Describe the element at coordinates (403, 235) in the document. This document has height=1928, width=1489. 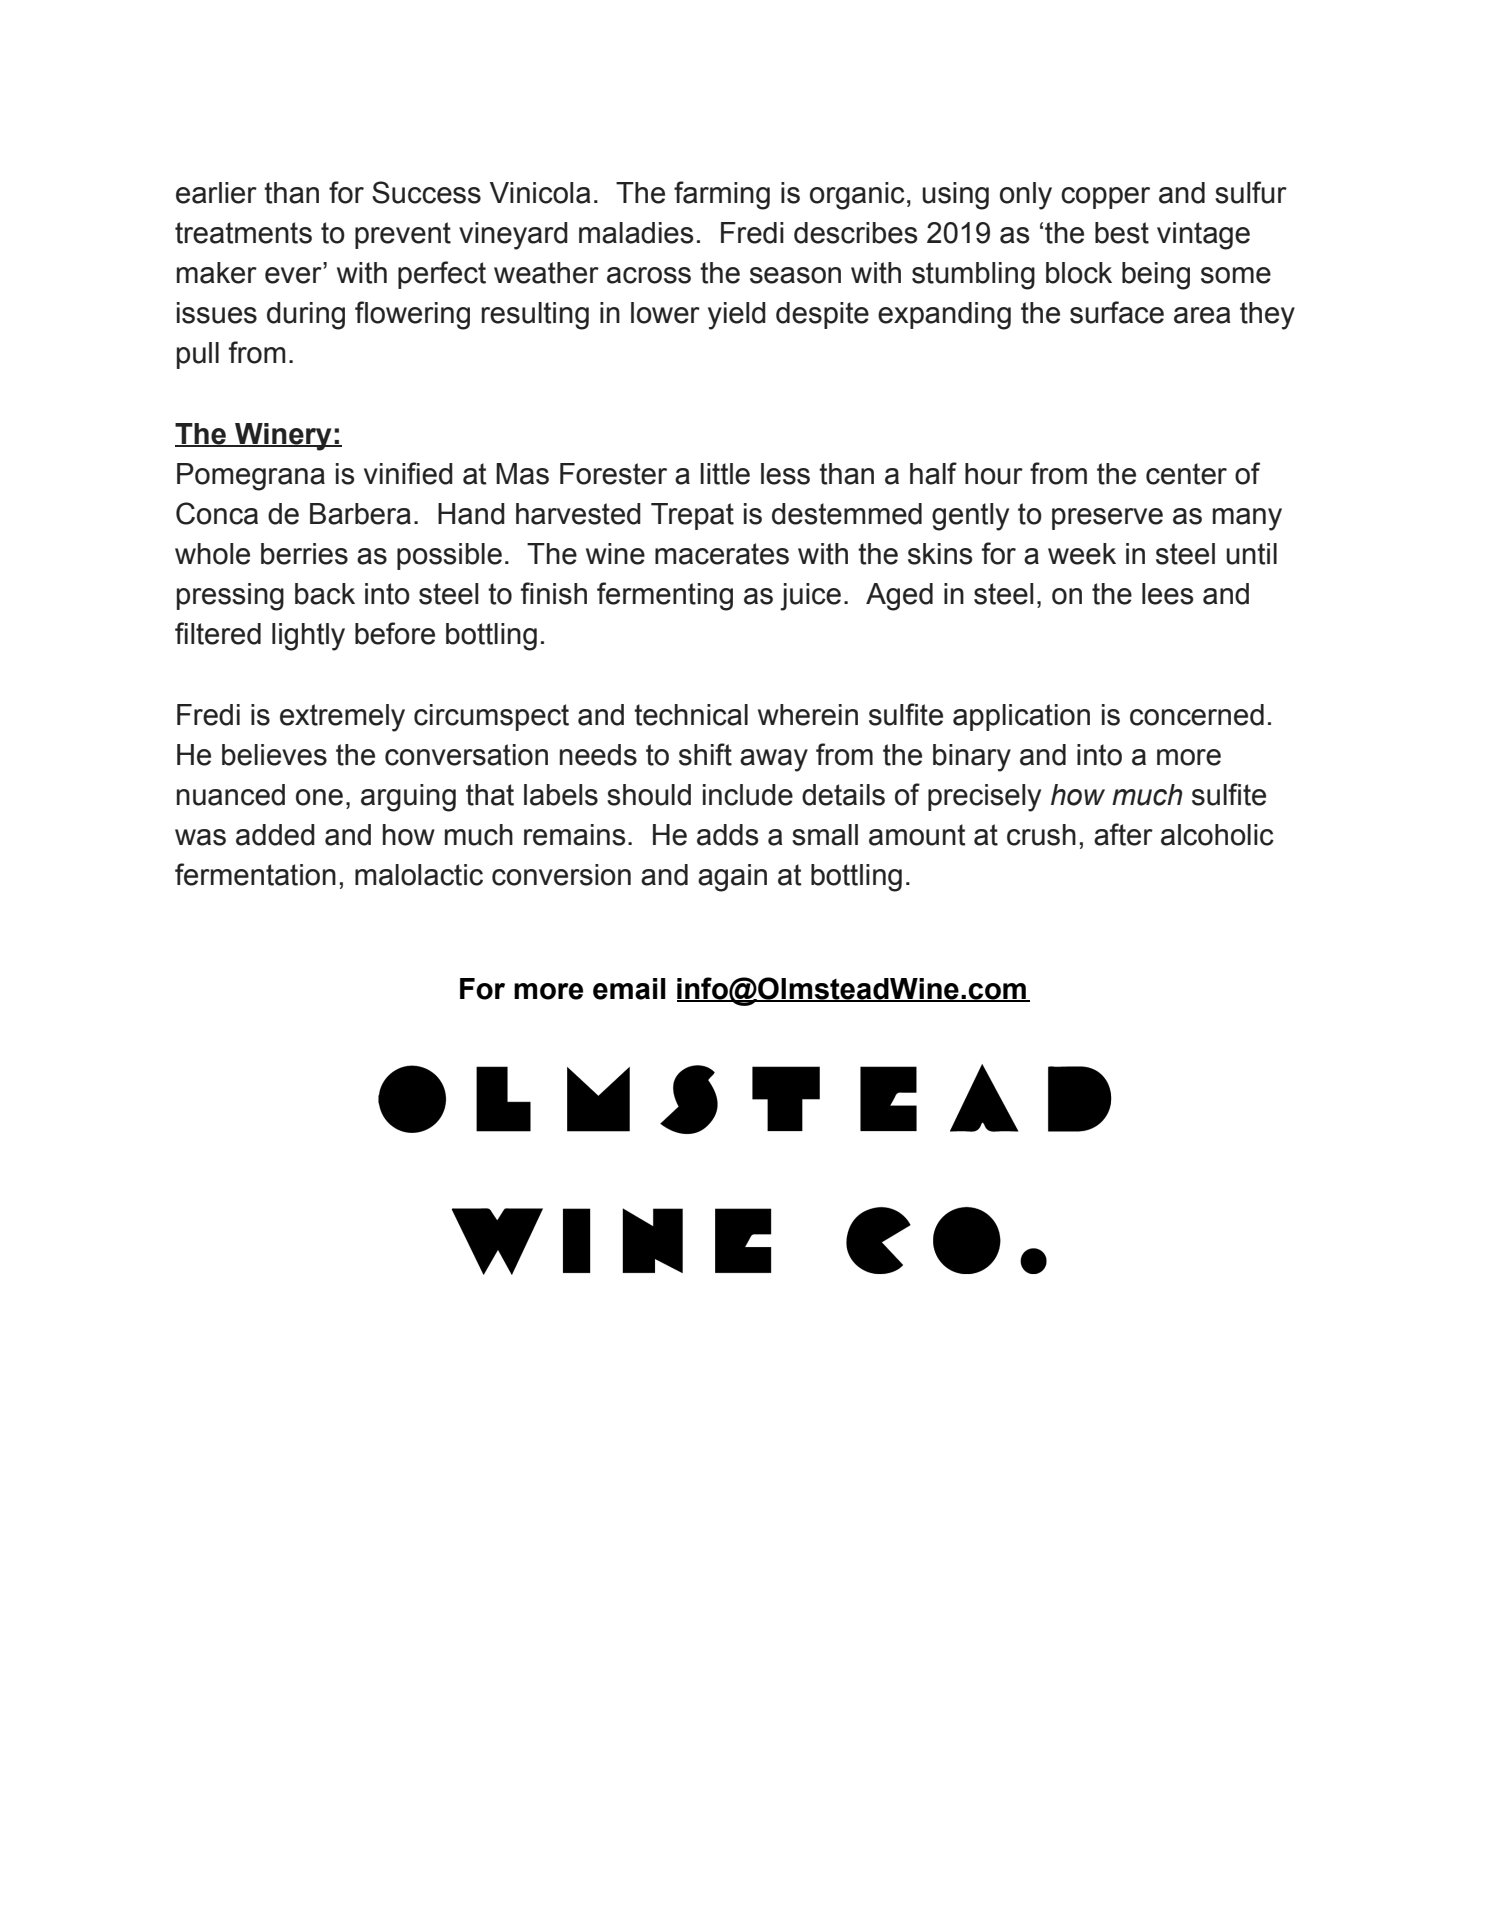
I see `prevent` at that location.
